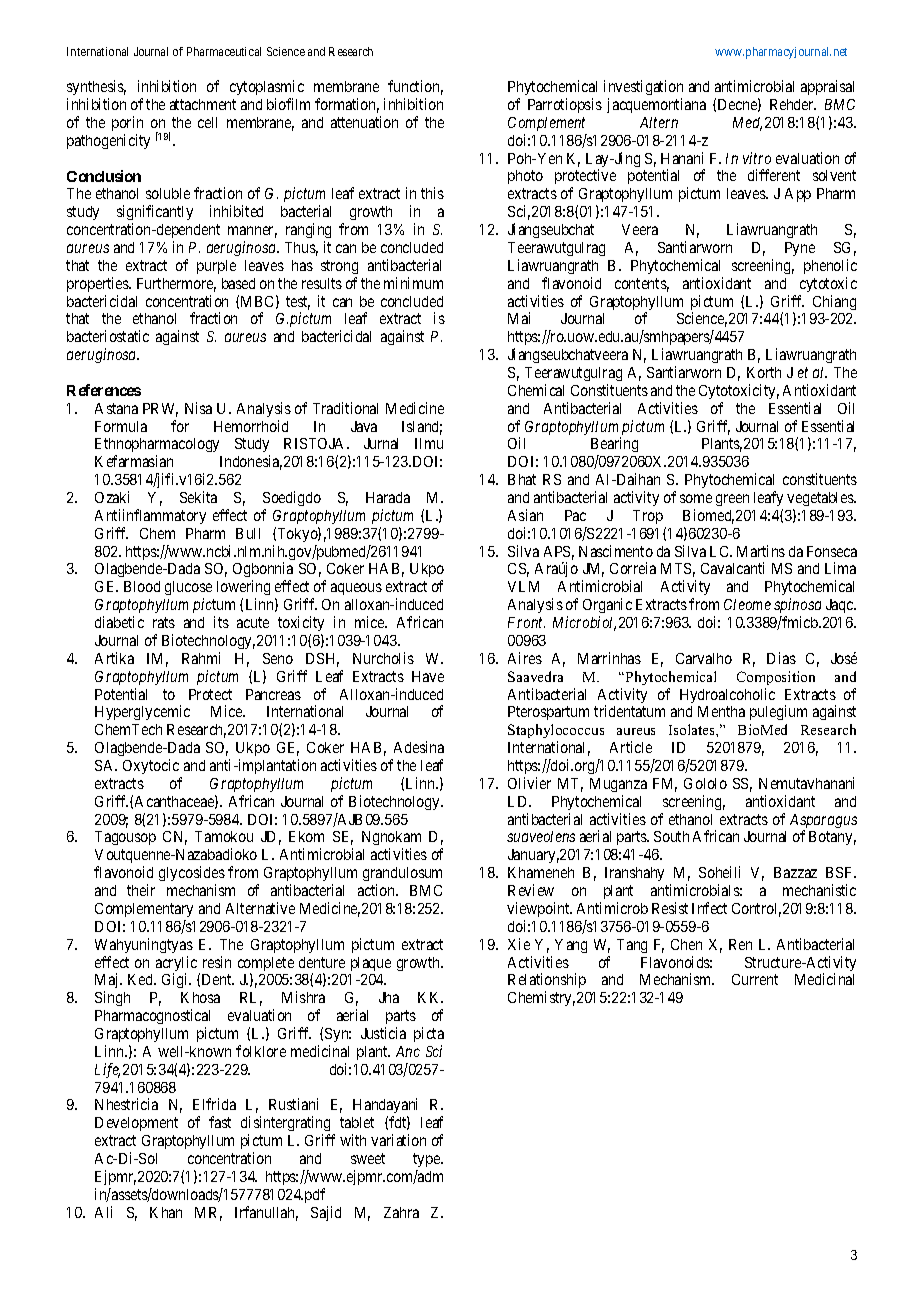 The image size is (924, 1308). Describe the element at coordinates (757, 158) in the document. I see `vitro` at that location.
